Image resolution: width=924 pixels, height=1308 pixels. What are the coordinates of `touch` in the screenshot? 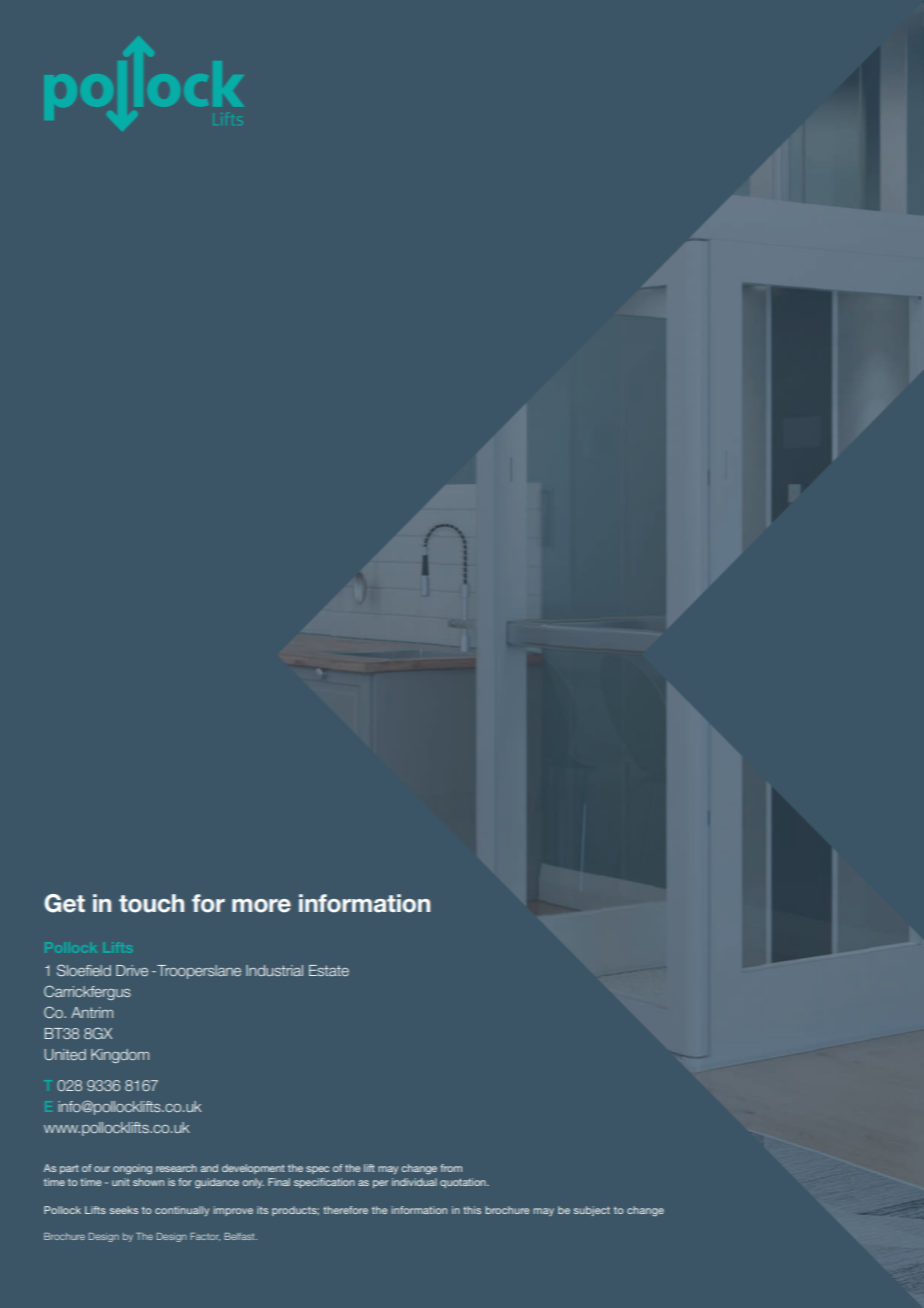 It's located at (151, 903).
